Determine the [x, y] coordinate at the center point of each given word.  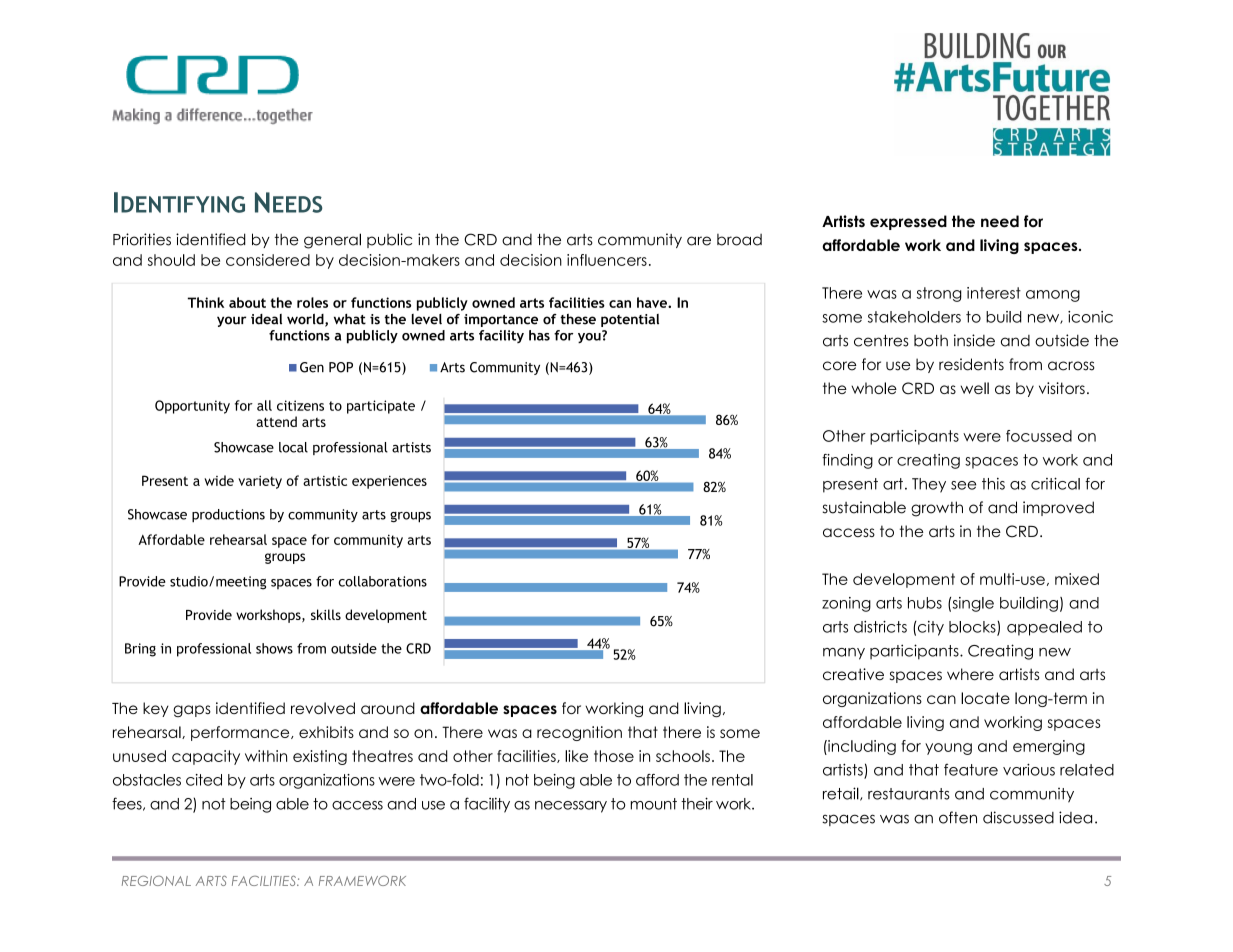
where [970, 674]
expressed [908, 222]
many [844, 654]
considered [268, 260]
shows [274, 648]
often [958, 817]
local [293, 447]
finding [847, 461]
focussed [1039, 436]
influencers [607, 260]
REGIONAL [156, 880]
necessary [571, 807]
